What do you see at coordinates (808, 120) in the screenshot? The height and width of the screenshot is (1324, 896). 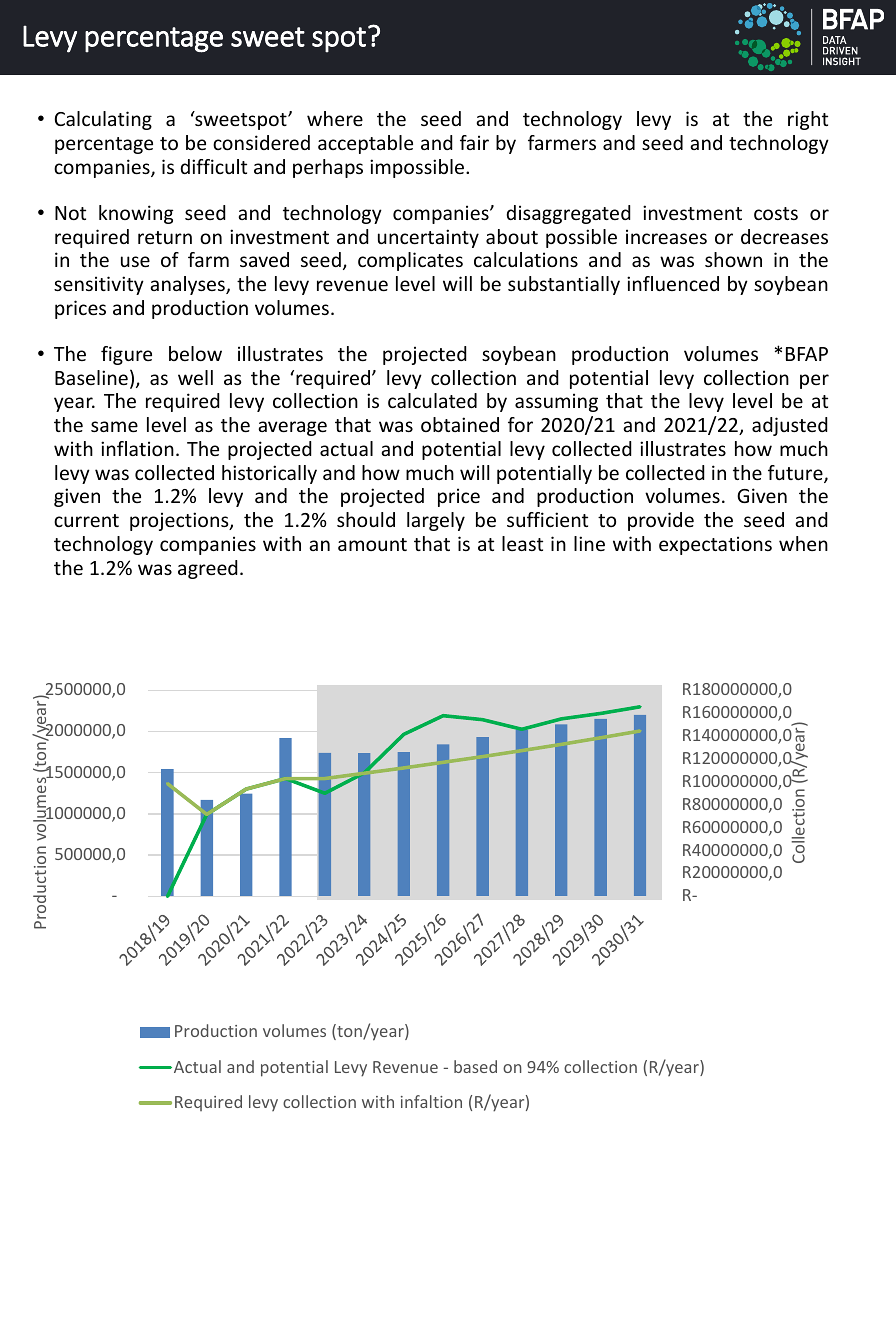 I see `right` at bounding box center [808, 120].
